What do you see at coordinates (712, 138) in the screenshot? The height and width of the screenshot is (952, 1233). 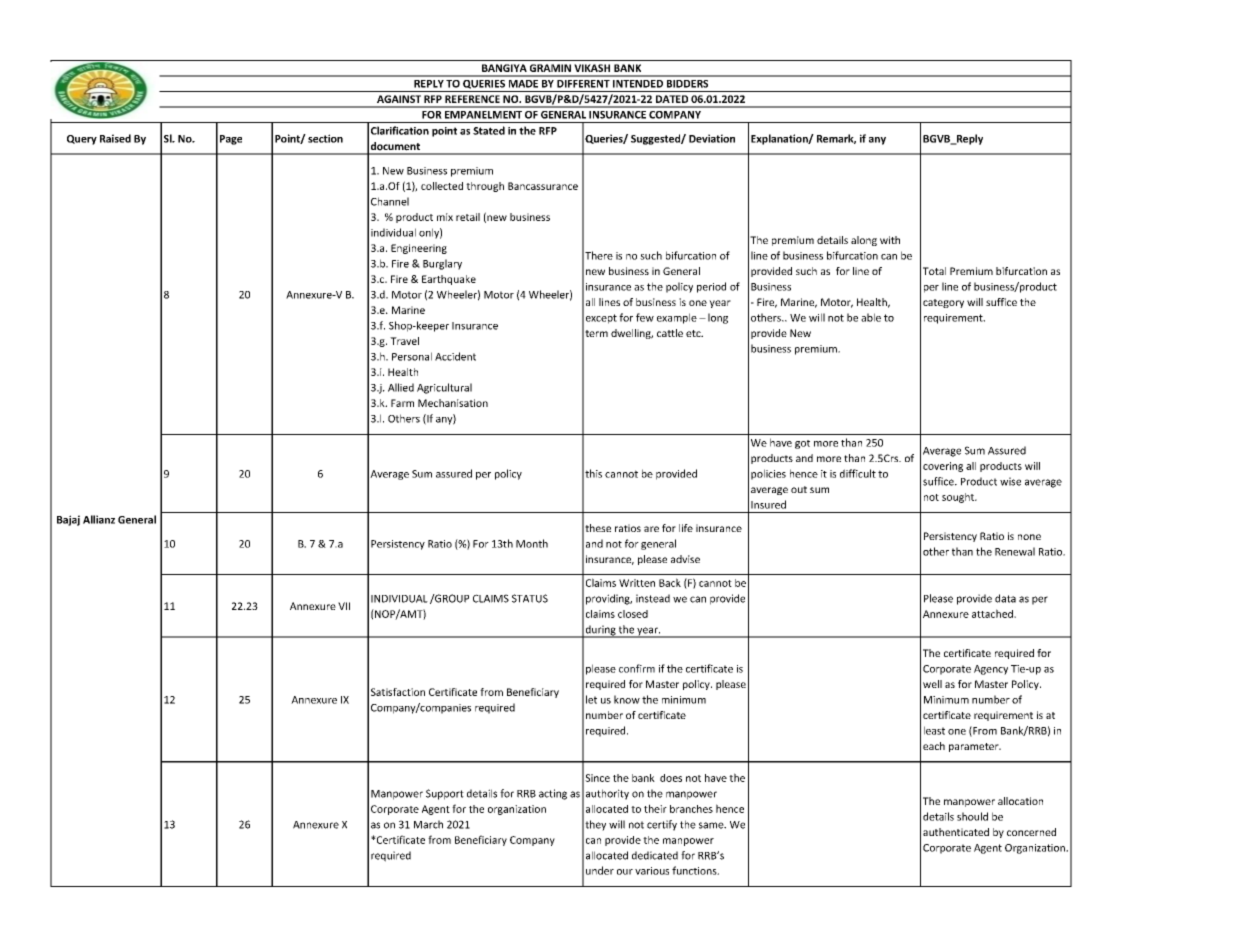 I see `Deviation` at bounding box center [712, 138].
